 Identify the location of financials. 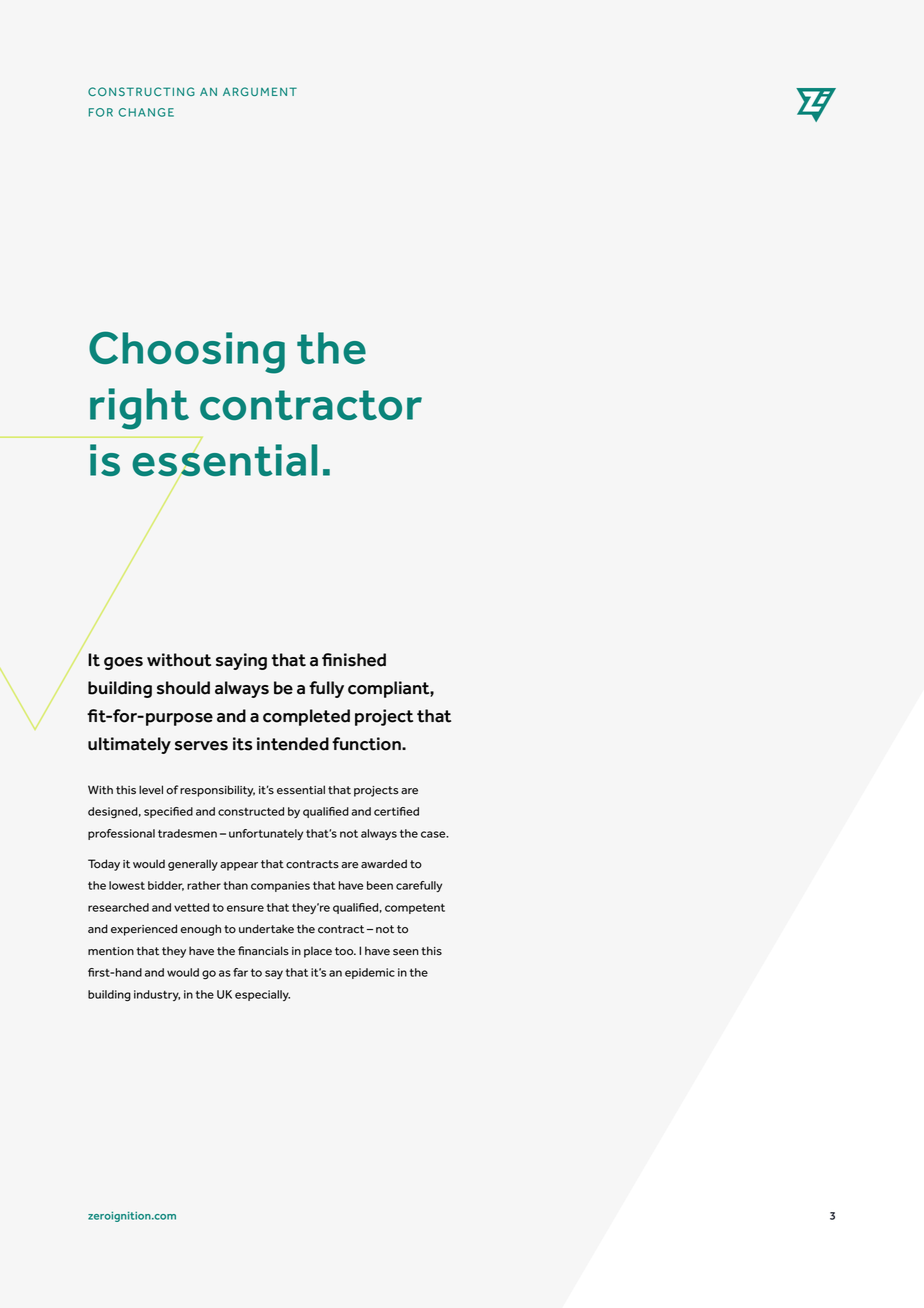
(263, 951).
